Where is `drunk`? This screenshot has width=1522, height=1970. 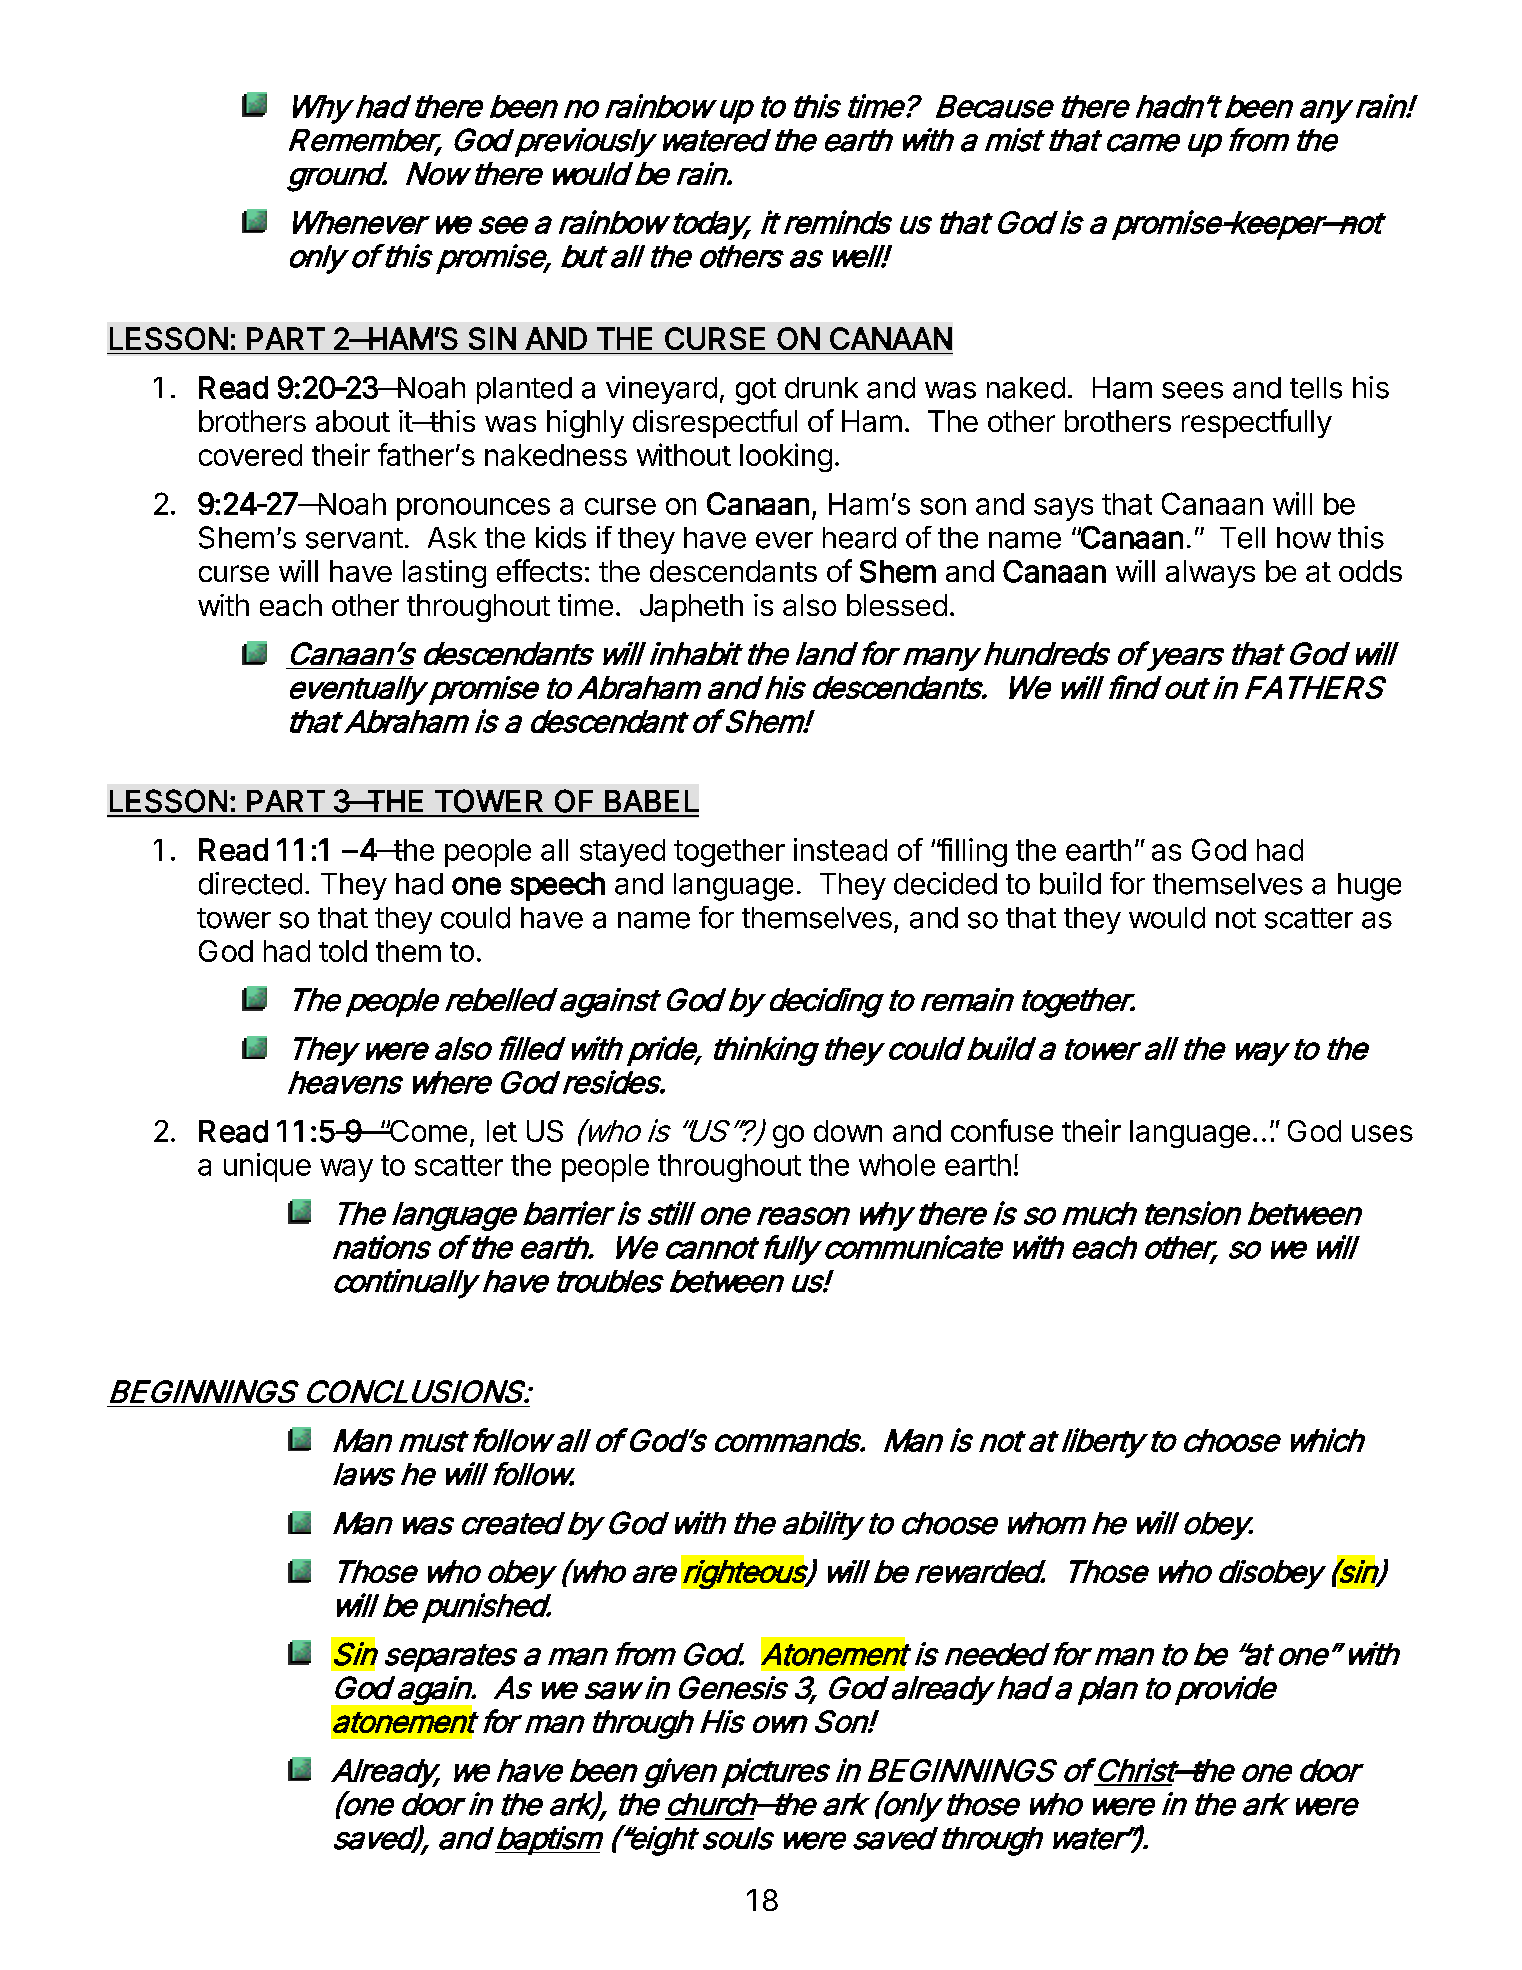 drunk is located at coordinates (821, 388).
